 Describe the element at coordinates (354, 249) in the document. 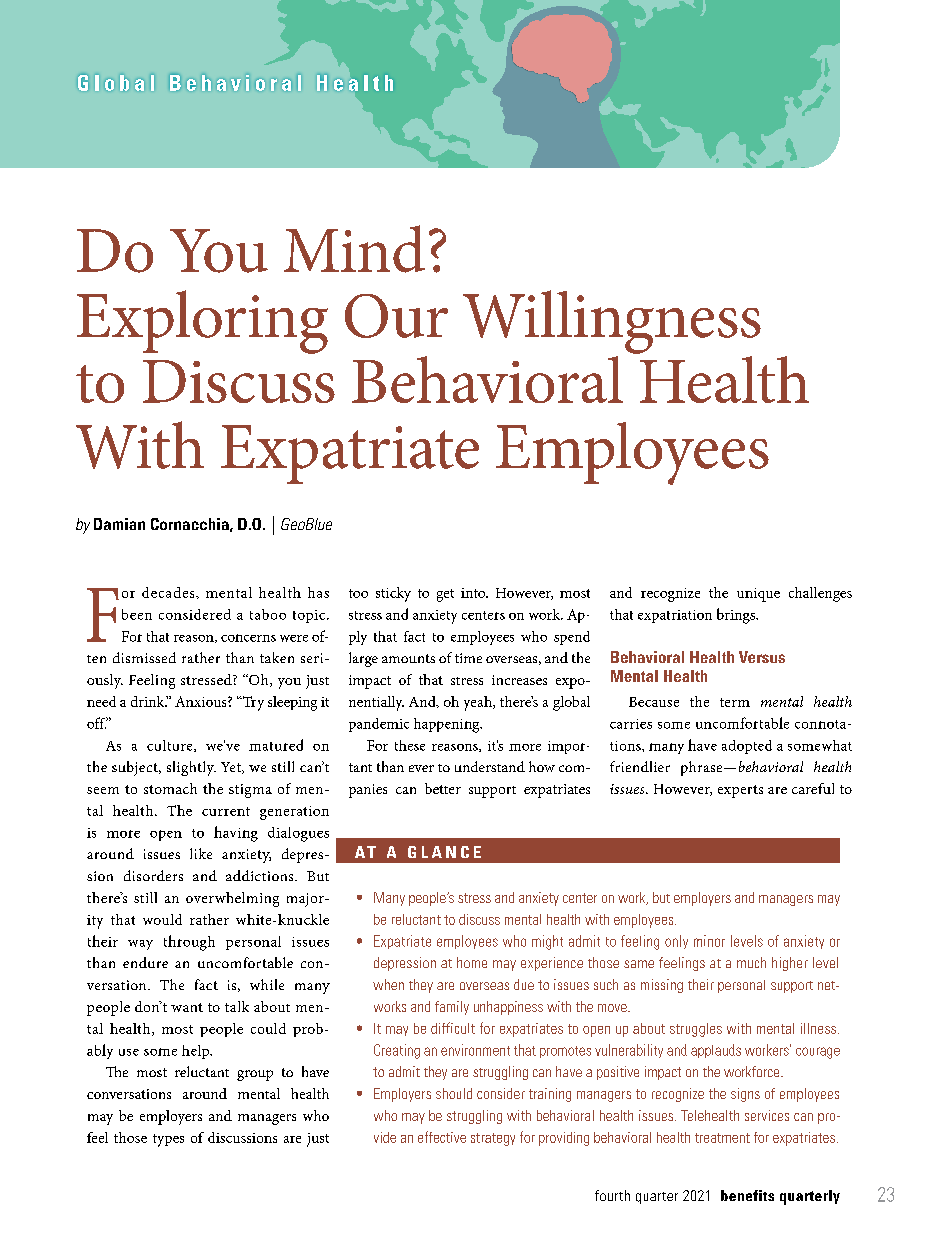

I see `Mind` at that location.
